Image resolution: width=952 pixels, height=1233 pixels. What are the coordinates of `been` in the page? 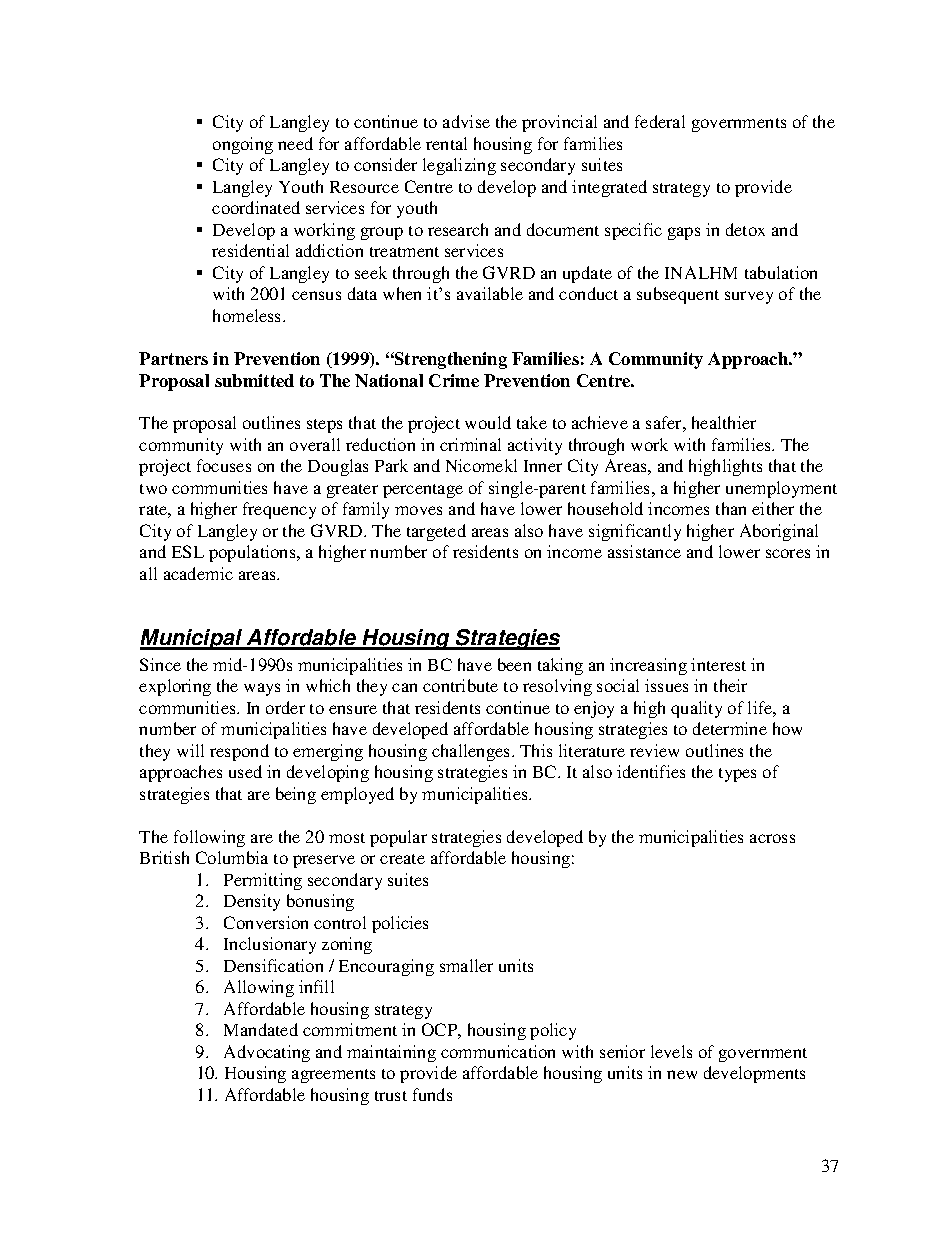 It's located at (514, 664).
